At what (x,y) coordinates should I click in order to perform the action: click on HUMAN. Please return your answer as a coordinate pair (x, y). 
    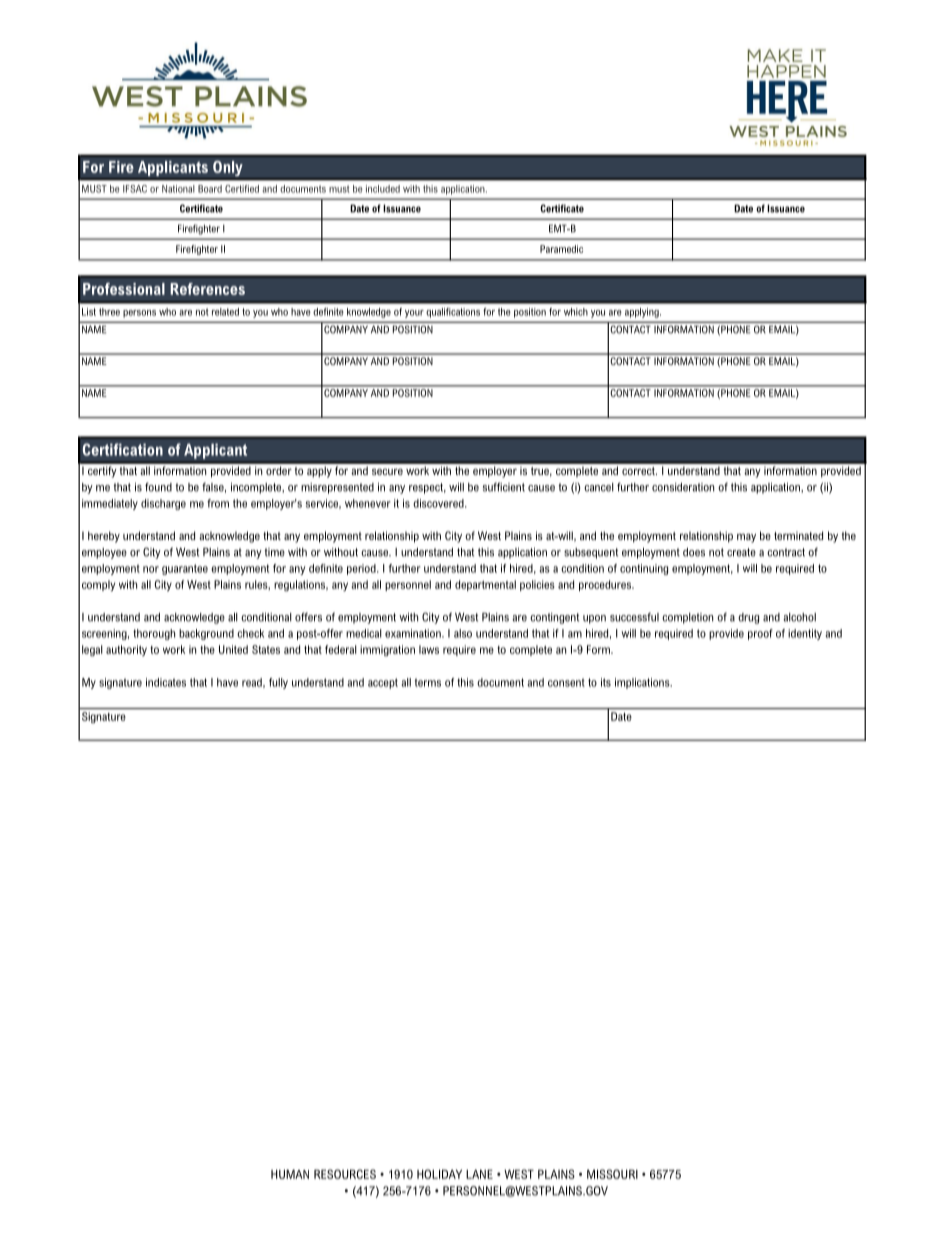
    Looking at the image, I should click on (290, 1174).
